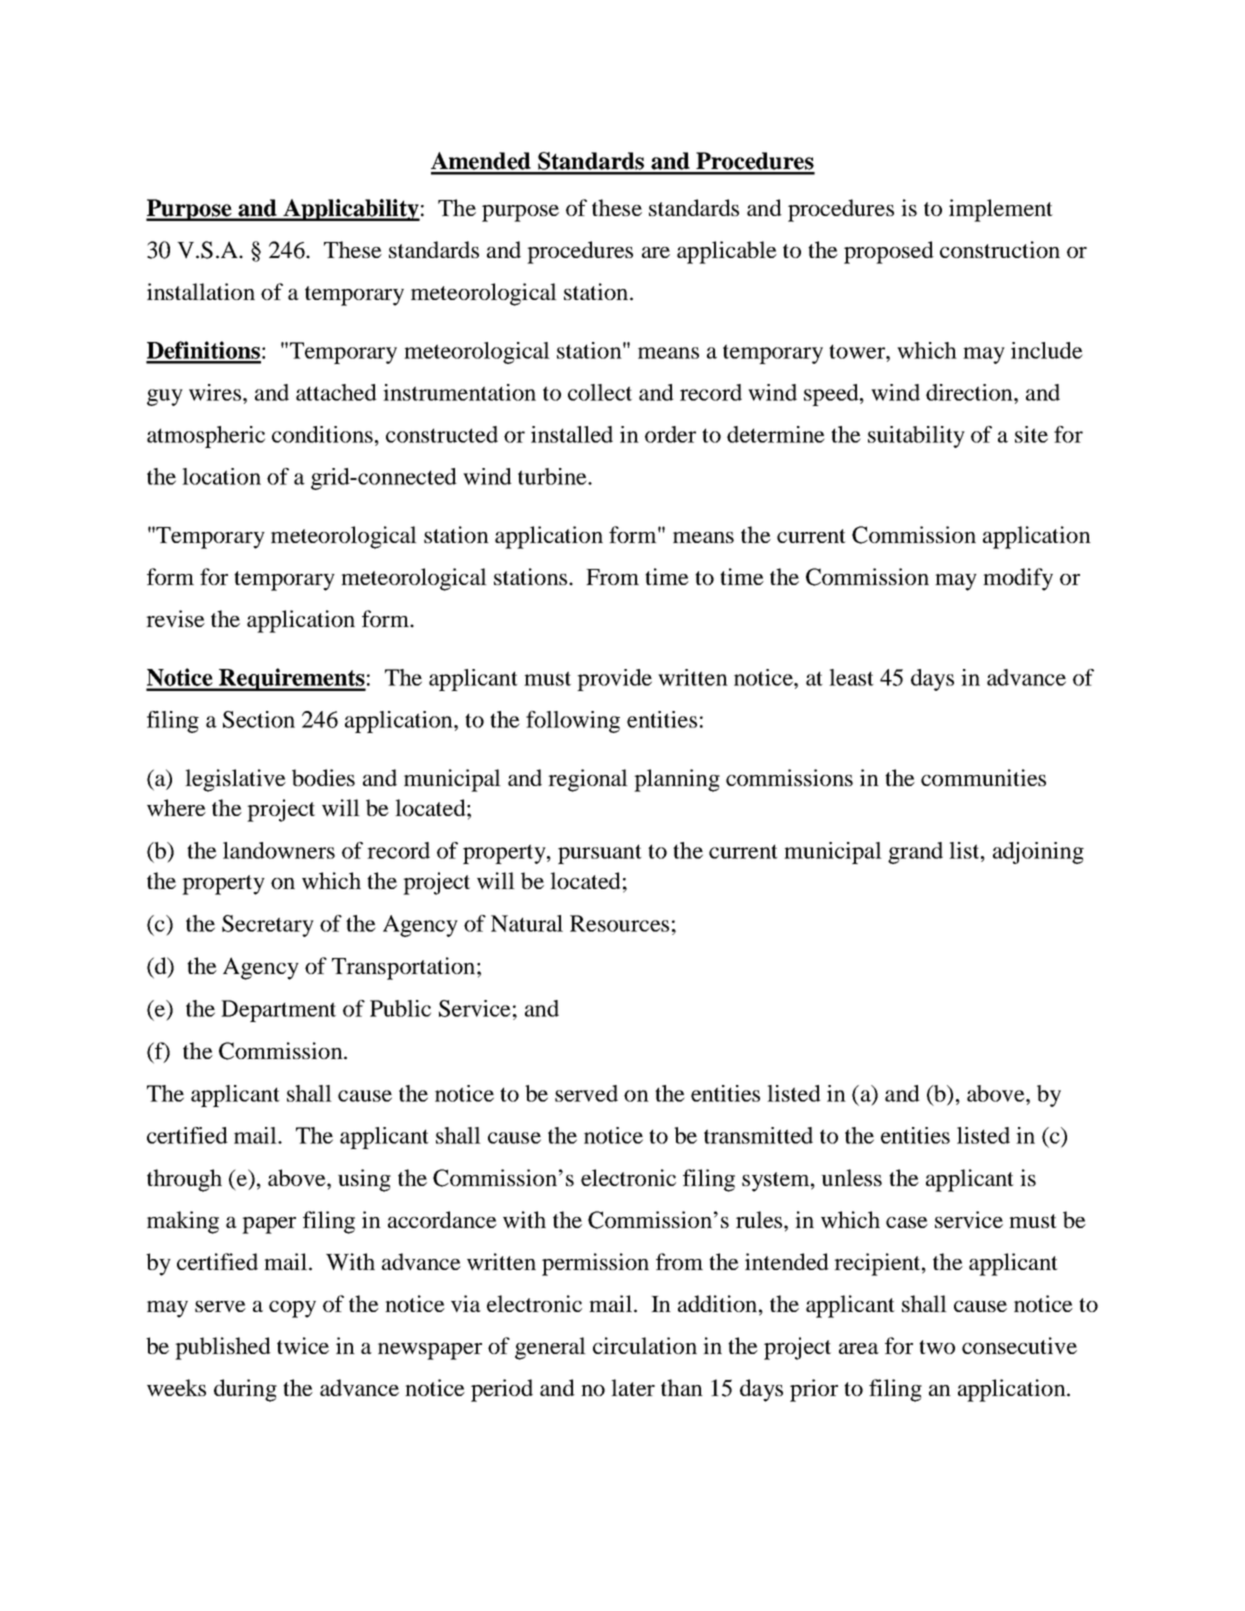  What do you see at coordinates (303, 1345) in the page?
I see `twice` at bounding box center [303, 1345].
